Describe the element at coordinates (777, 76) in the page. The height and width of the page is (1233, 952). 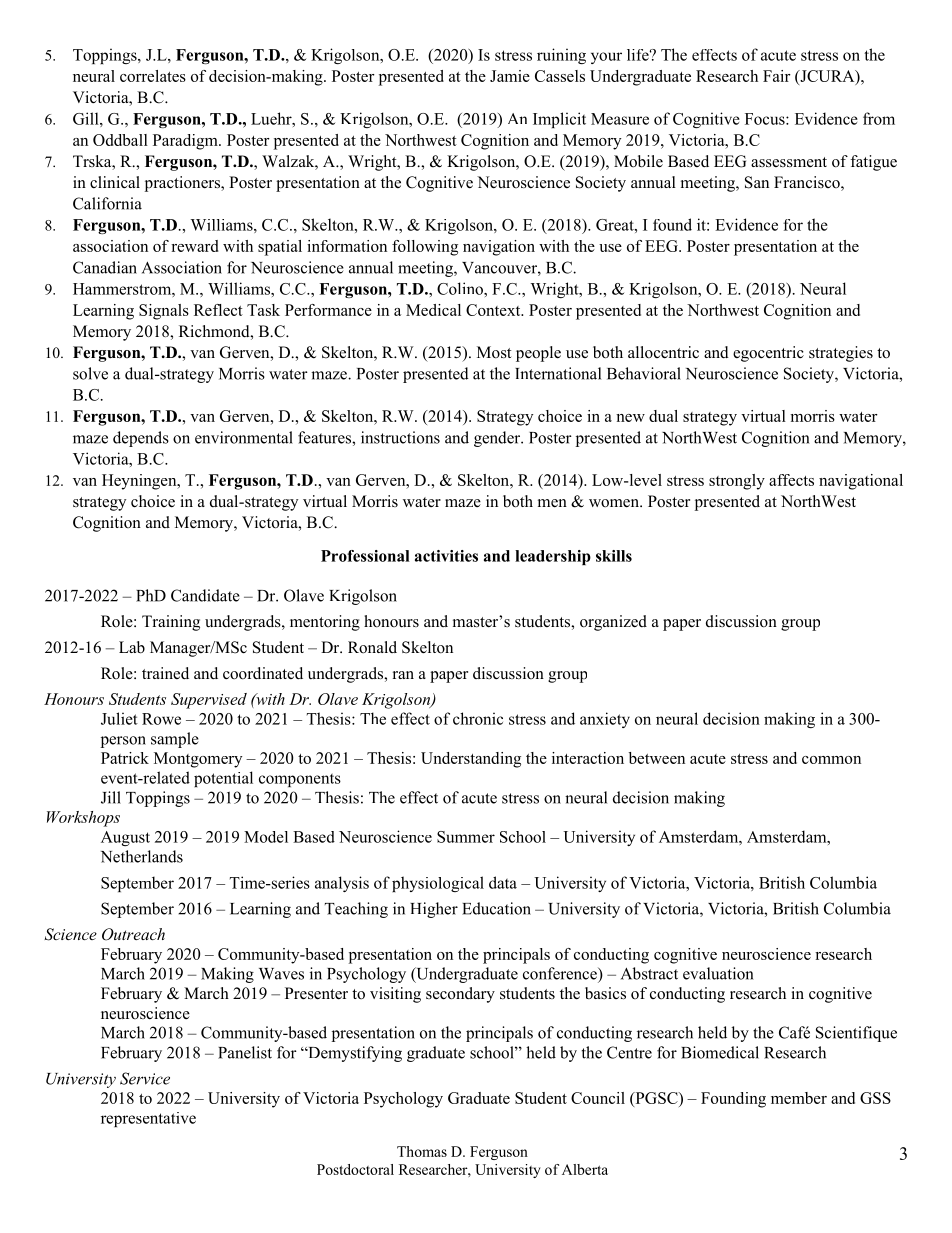
I see `Fair` at that location.
